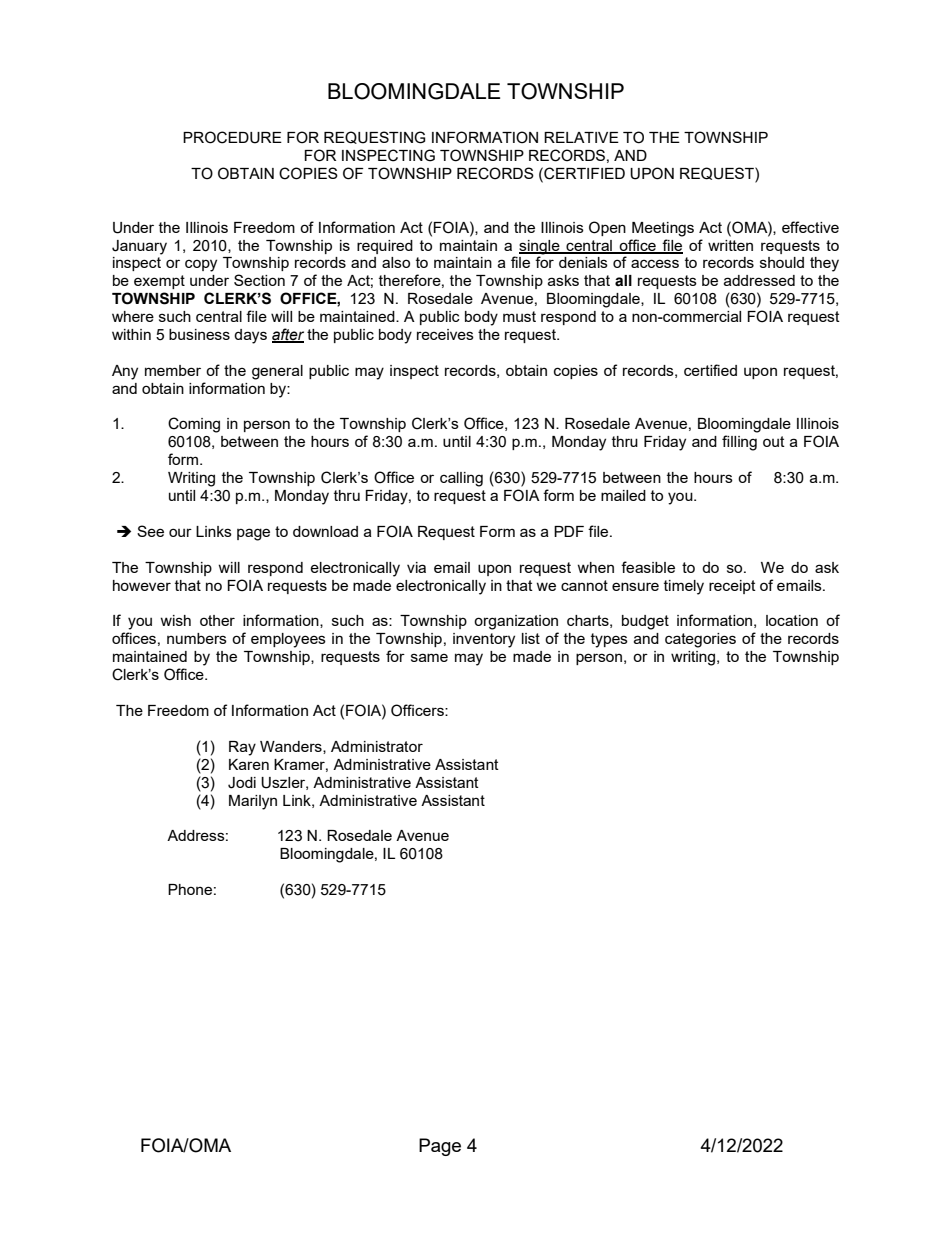 The image size is (952, 1233). Describe the element at coordinates (242, 783) in the document. I see `Jodi` at that location.
